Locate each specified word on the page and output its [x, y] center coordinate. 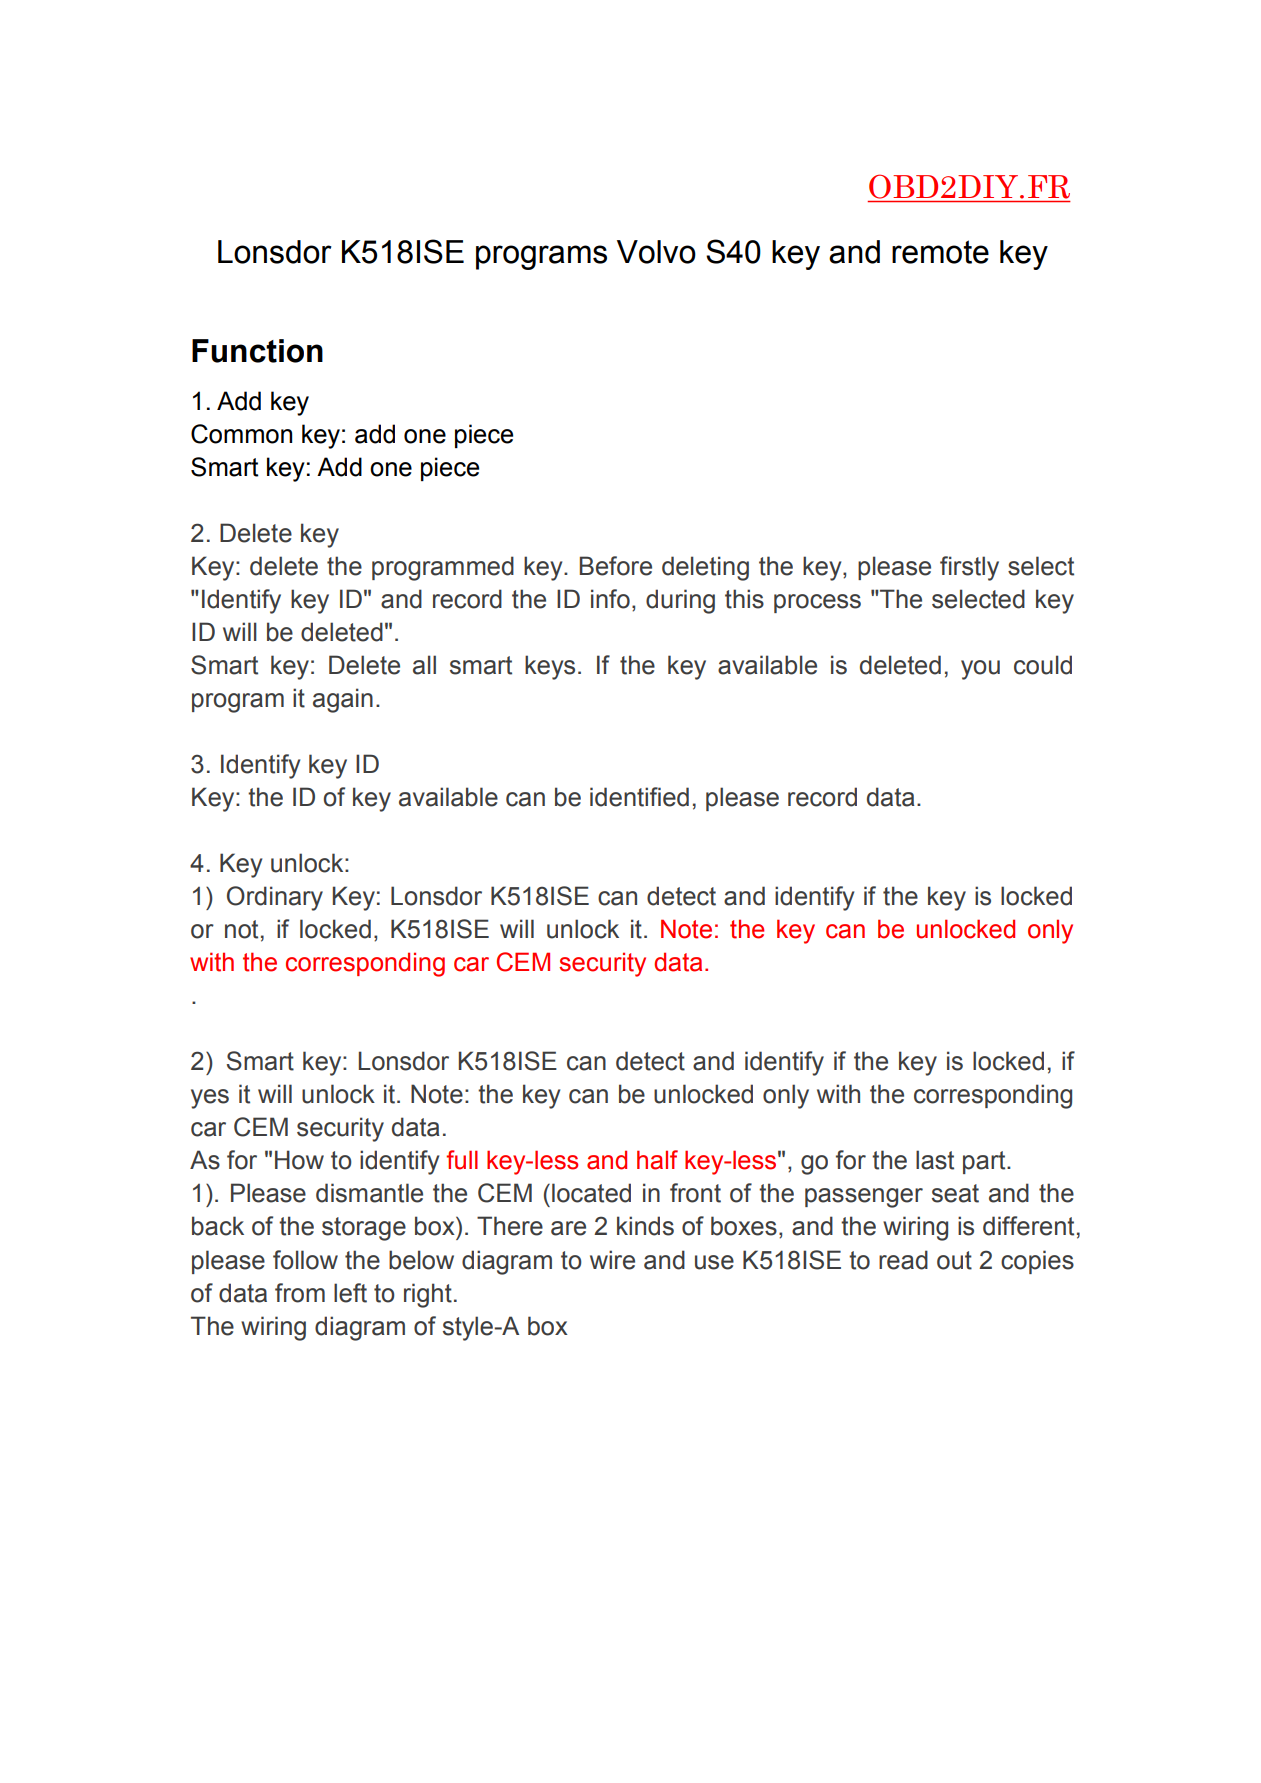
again [343, 700]
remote [940, 252]
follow [305, 1260]
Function [257, 351]
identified [639, 797]
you [980, 670]
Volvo [656, 252]
